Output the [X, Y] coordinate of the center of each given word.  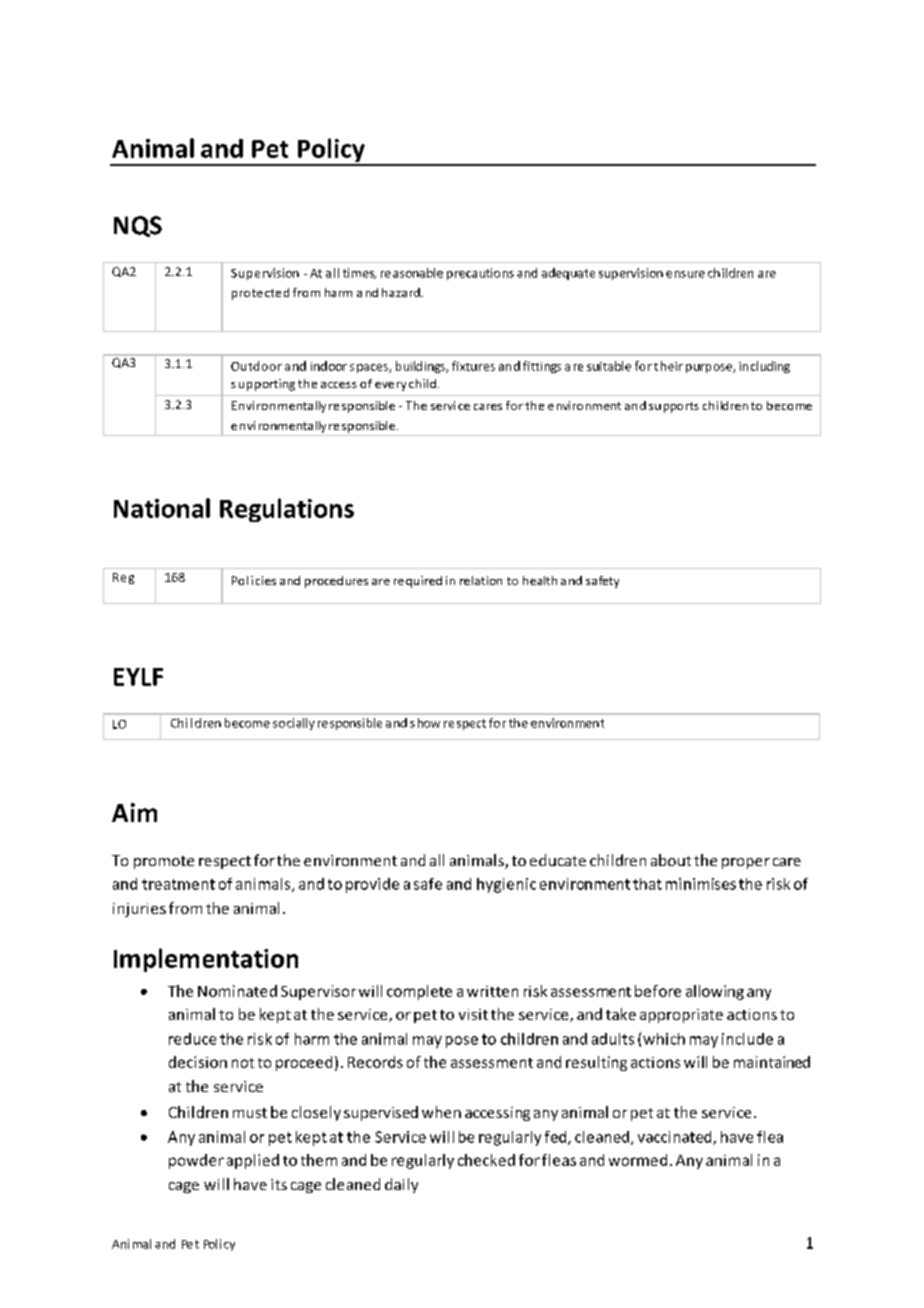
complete [419, 992]
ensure [685, 274]
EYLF [138, 677]
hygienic [506, 885]
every [390, 386]
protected [260, 294]
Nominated [237, 991]
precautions [480, 274]
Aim [134, 812]
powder [196, 1161]
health [540, 580]
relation [481, 580]
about [671, 860]
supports [674, 407]
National [162, 508]
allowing [715, 992]
